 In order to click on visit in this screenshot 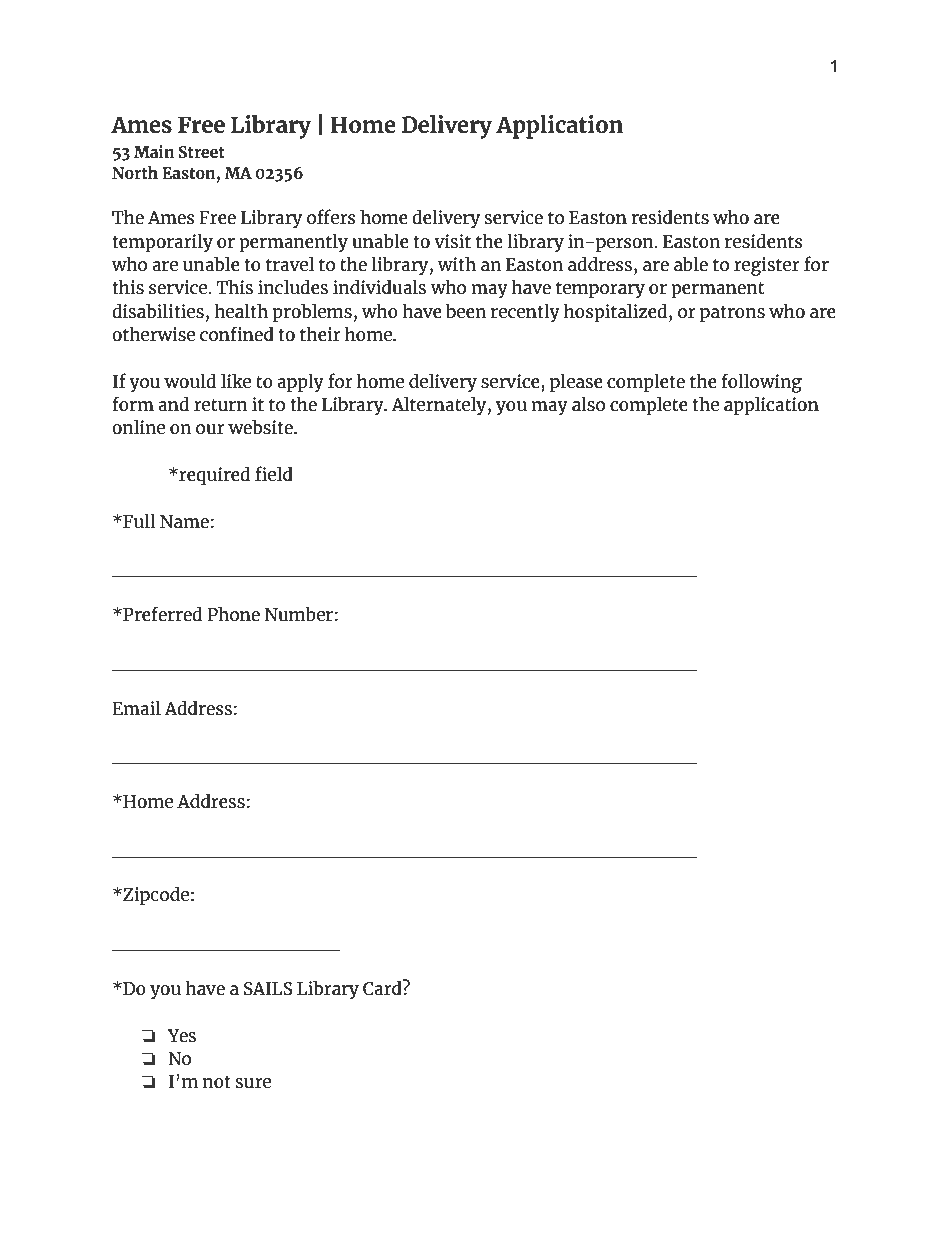, I will do `click(452, 241)`.
